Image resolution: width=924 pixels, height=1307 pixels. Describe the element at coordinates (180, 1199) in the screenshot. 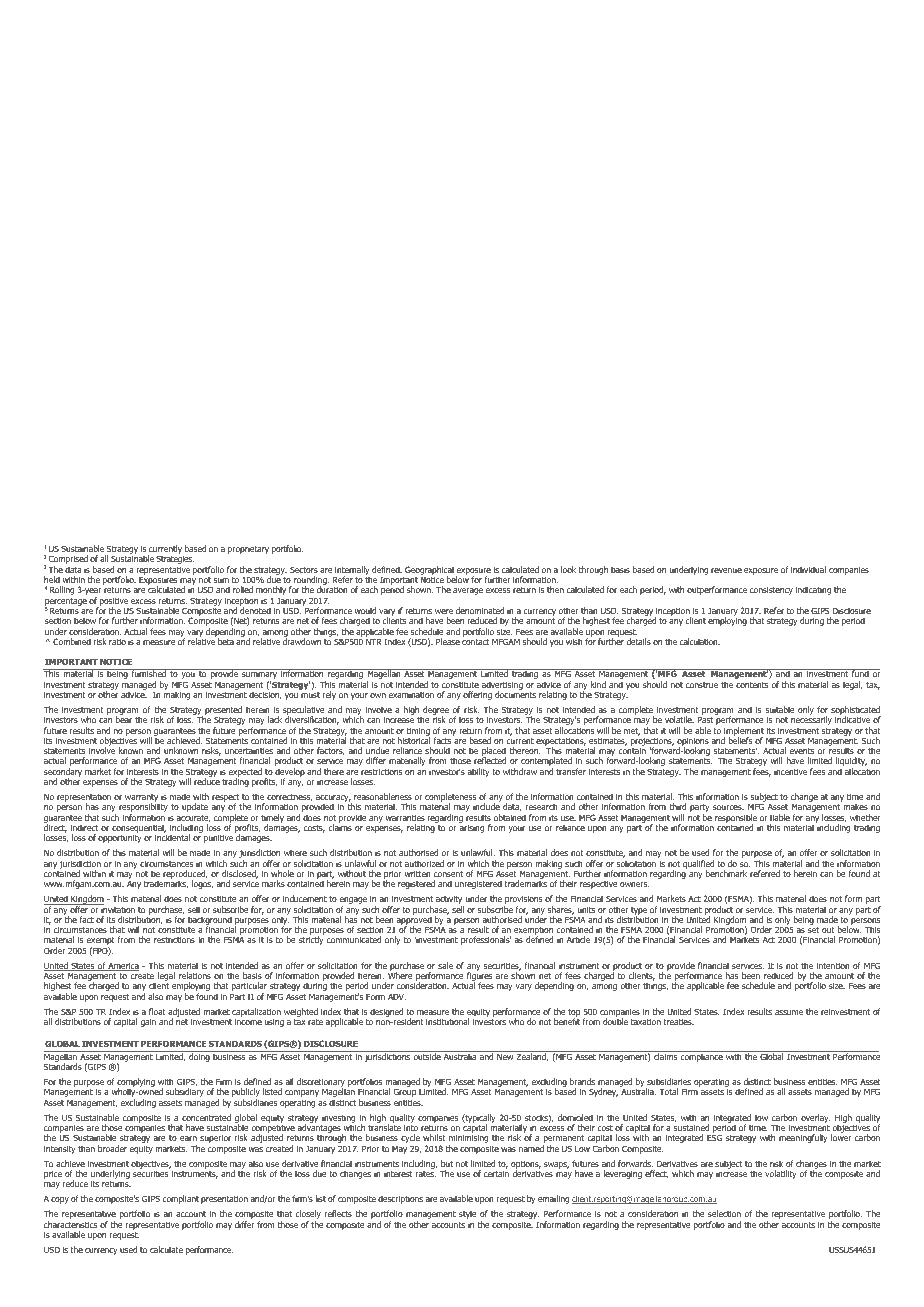

I see `compliant` at that location.
